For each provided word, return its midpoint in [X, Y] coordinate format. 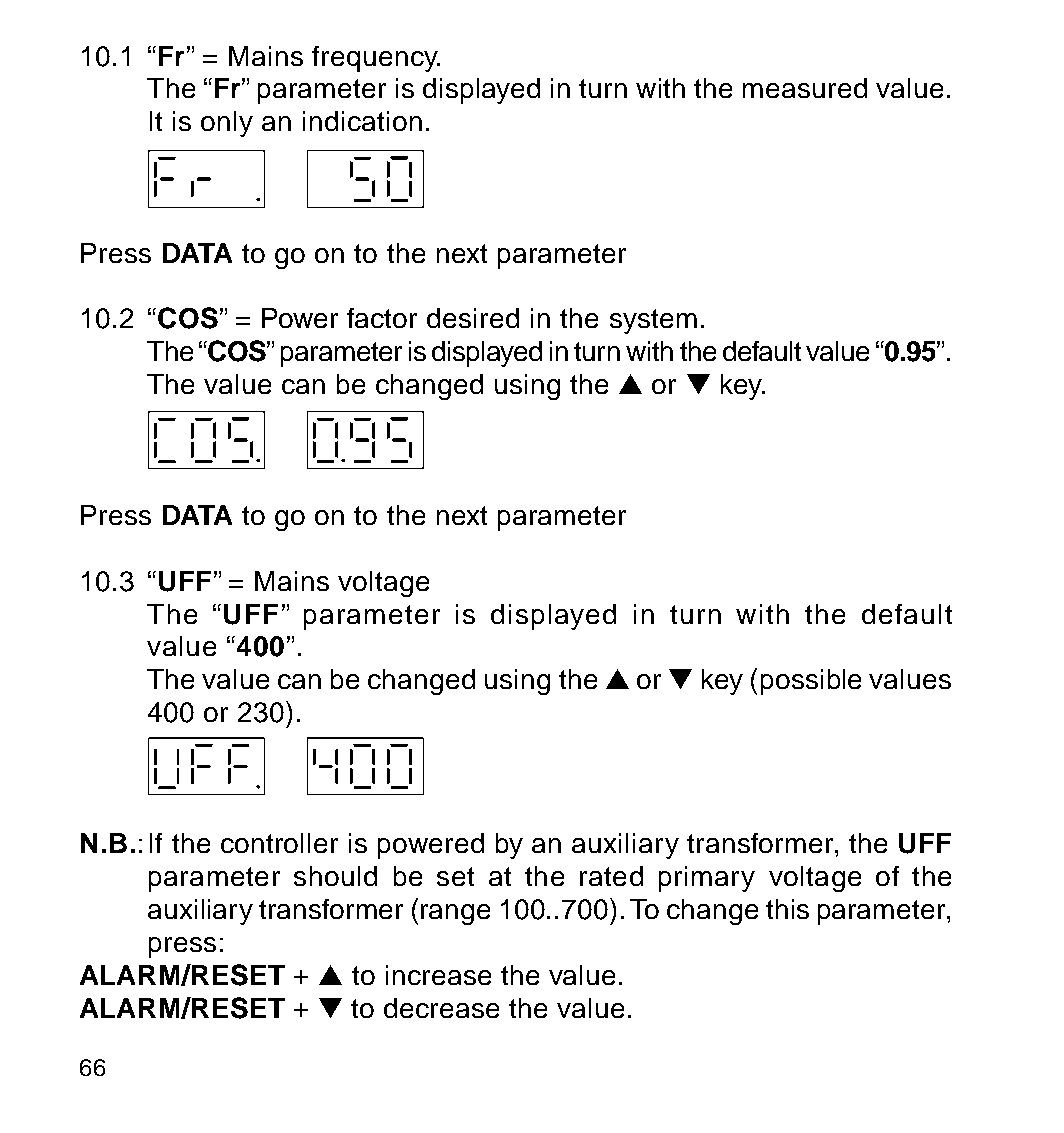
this [787, 909]
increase [438, 975]
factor [382, 318]
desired [473, 318]
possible [811, 682]
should [335, 876]
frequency [376, 59]
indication [362, 121]
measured [805, 88]
